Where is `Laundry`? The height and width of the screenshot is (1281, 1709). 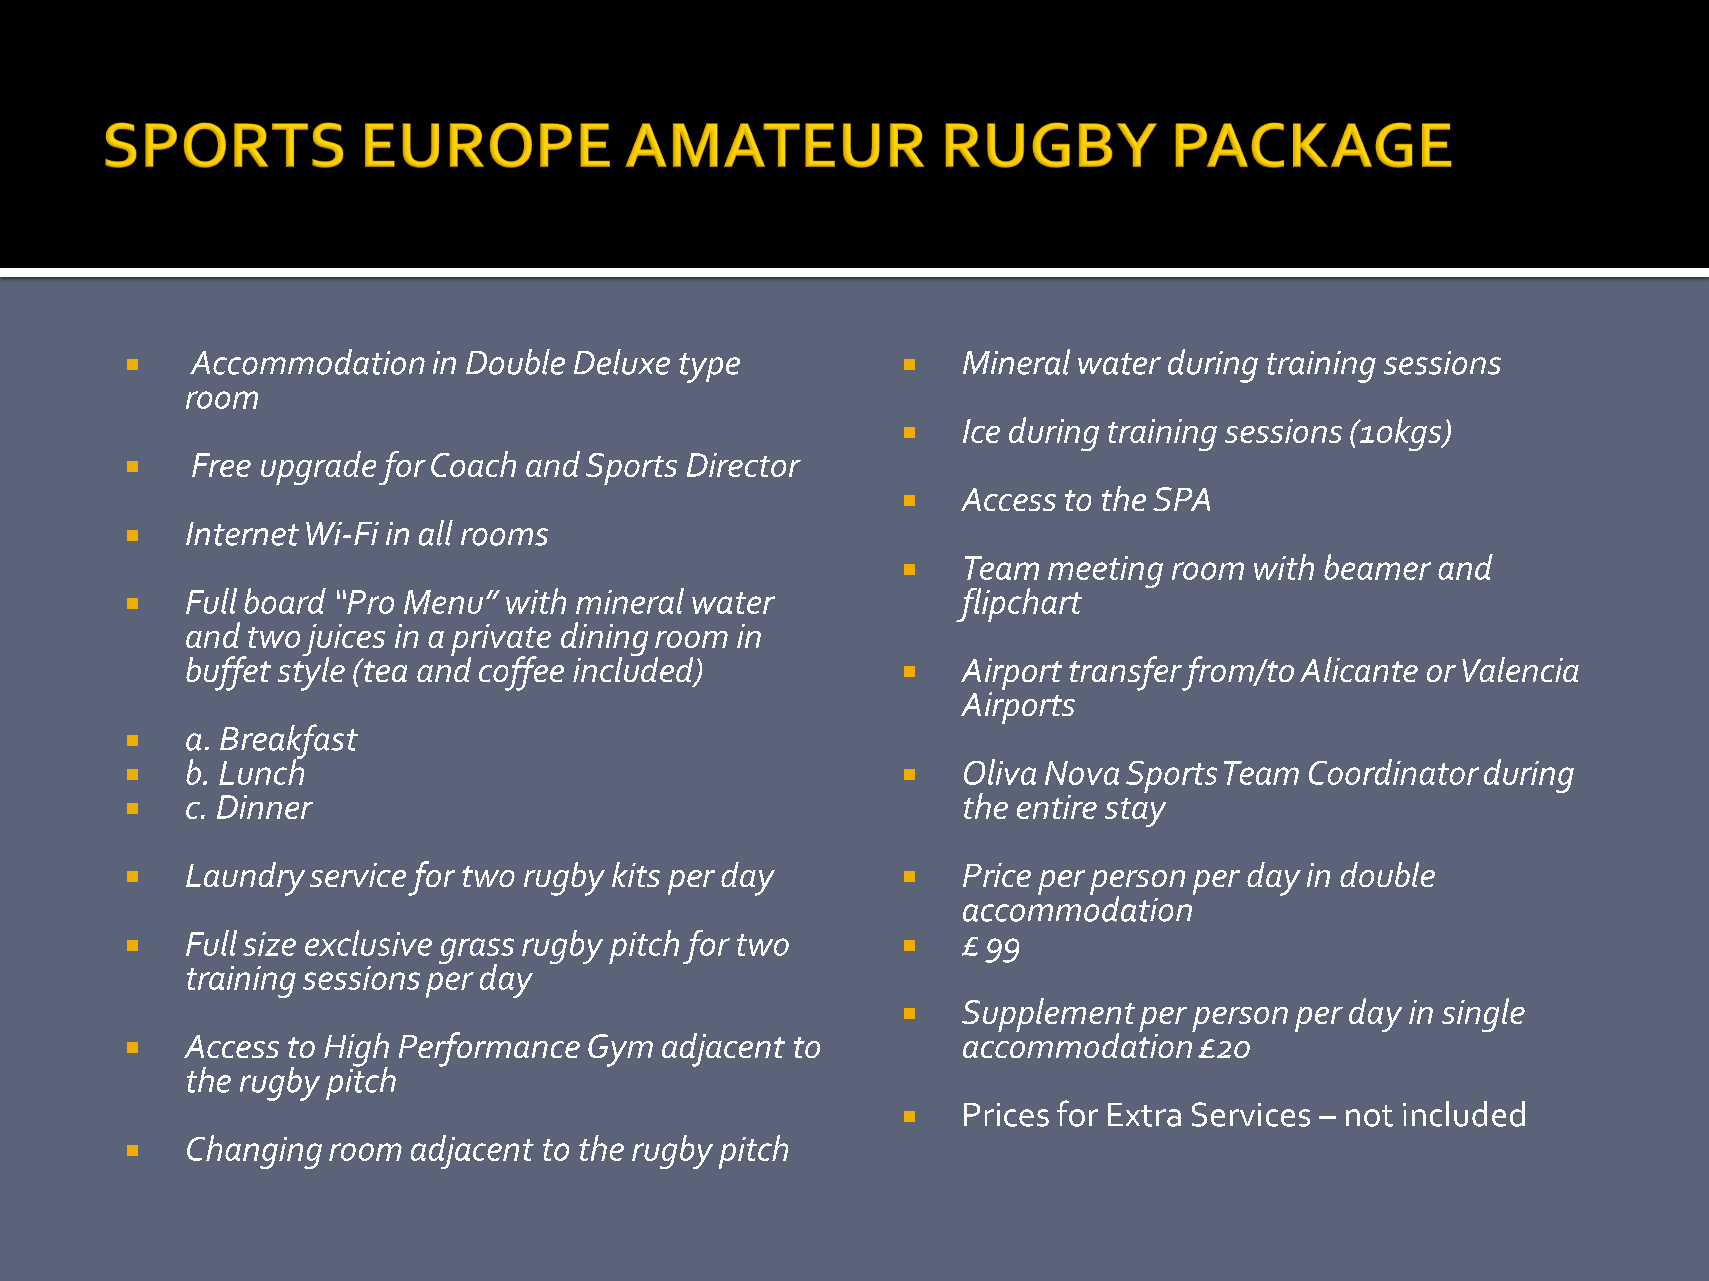 Laundry is located at coordinates (245, 879).
